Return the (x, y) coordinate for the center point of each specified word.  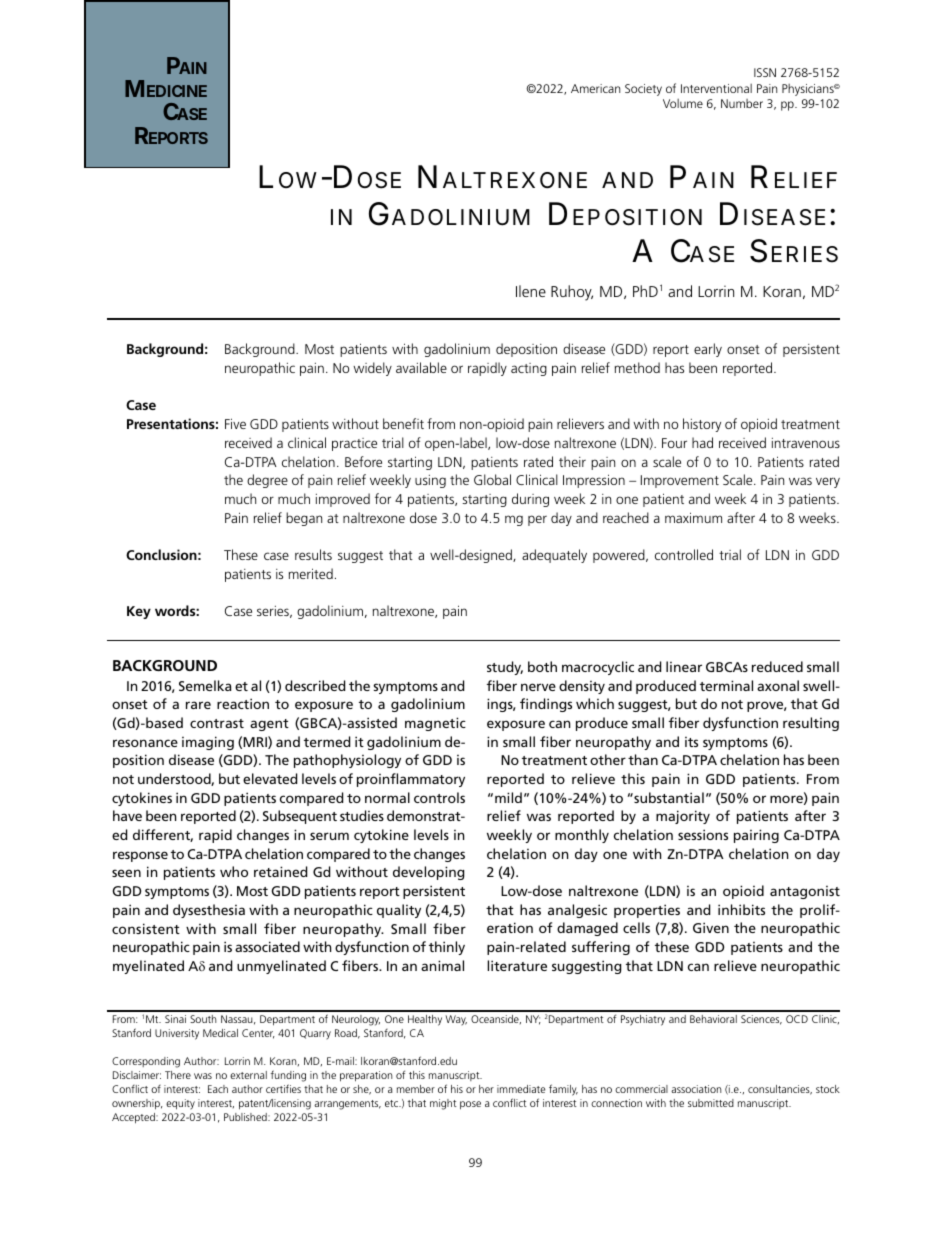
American (595, 88)
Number (742, 103)
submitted (711, 1103)
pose (470, 1105)
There (178, 1075)
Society (643, 90)
